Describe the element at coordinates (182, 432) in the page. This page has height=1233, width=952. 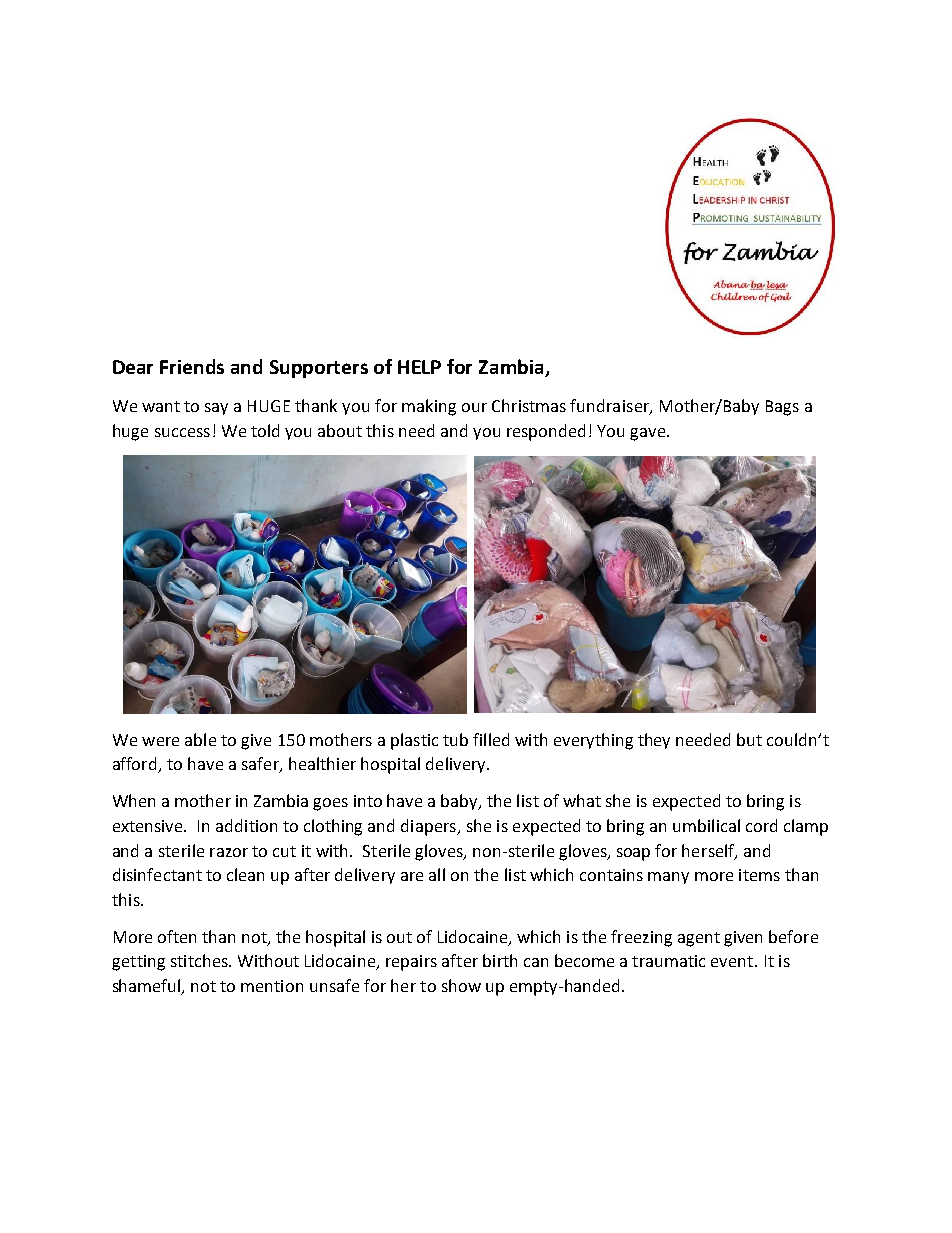
I see `success` at that location.
